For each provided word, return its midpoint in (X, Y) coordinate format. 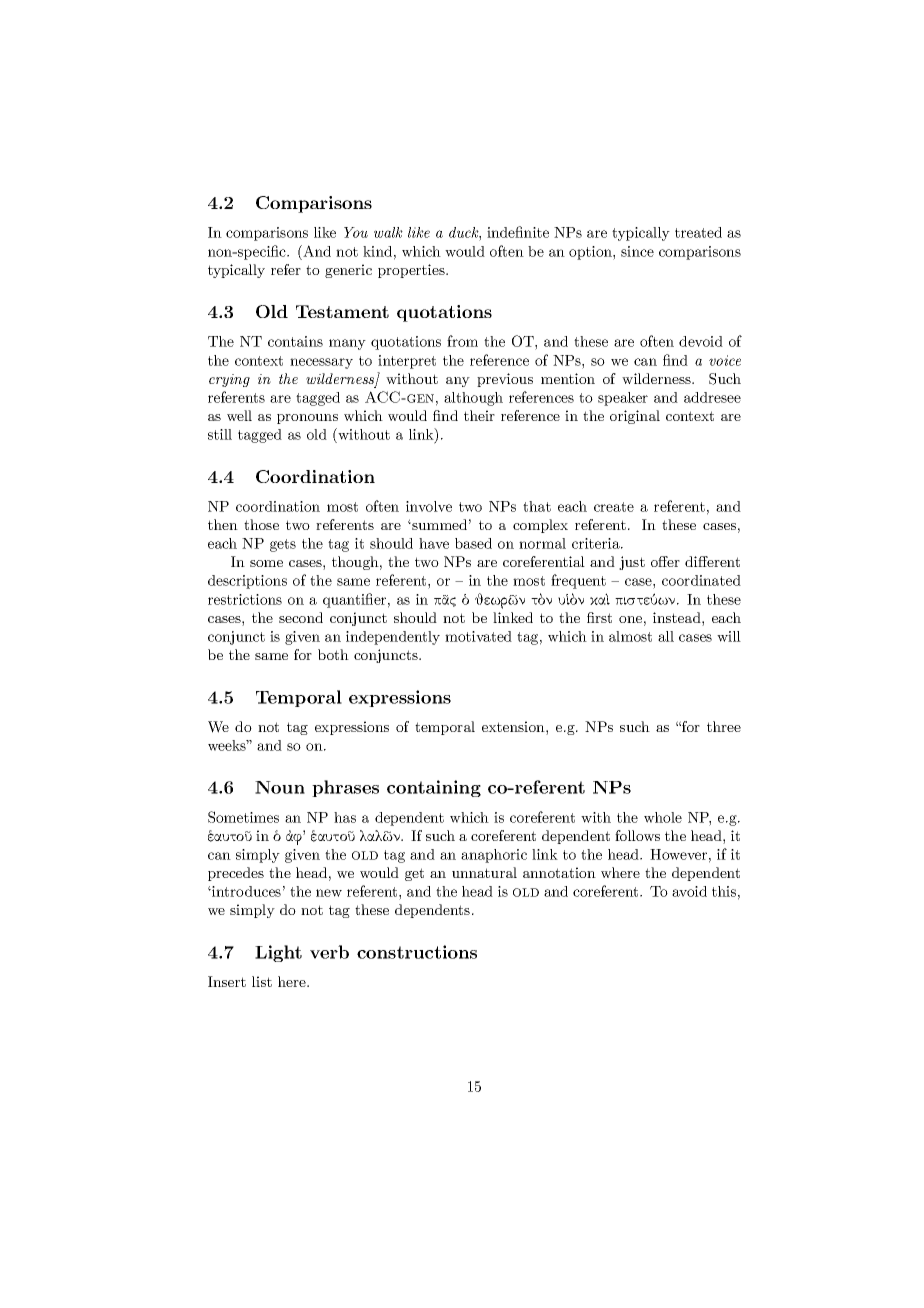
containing (434, 788)
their (479, 415)
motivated (478, 636)
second (301, 617)
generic (348, 271)
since (637, 251)
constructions (417, 952)
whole (663, 817)
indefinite (518, 232)
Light (278, 953)
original (635, 417)
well (239, 415)
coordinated (701, 580)
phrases (345, 788)
